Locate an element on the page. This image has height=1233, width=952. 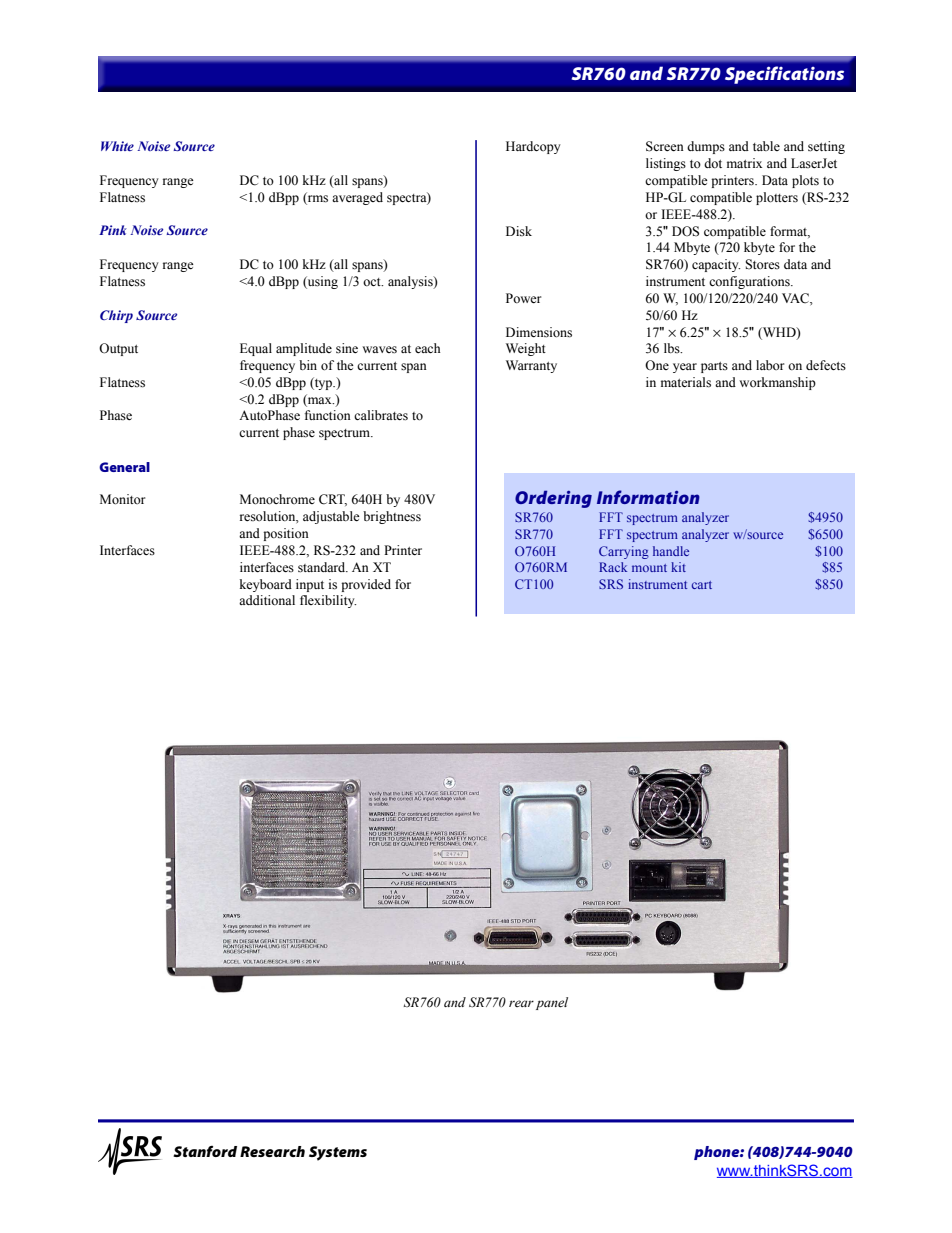
White is located at coordinates (117, 146).
